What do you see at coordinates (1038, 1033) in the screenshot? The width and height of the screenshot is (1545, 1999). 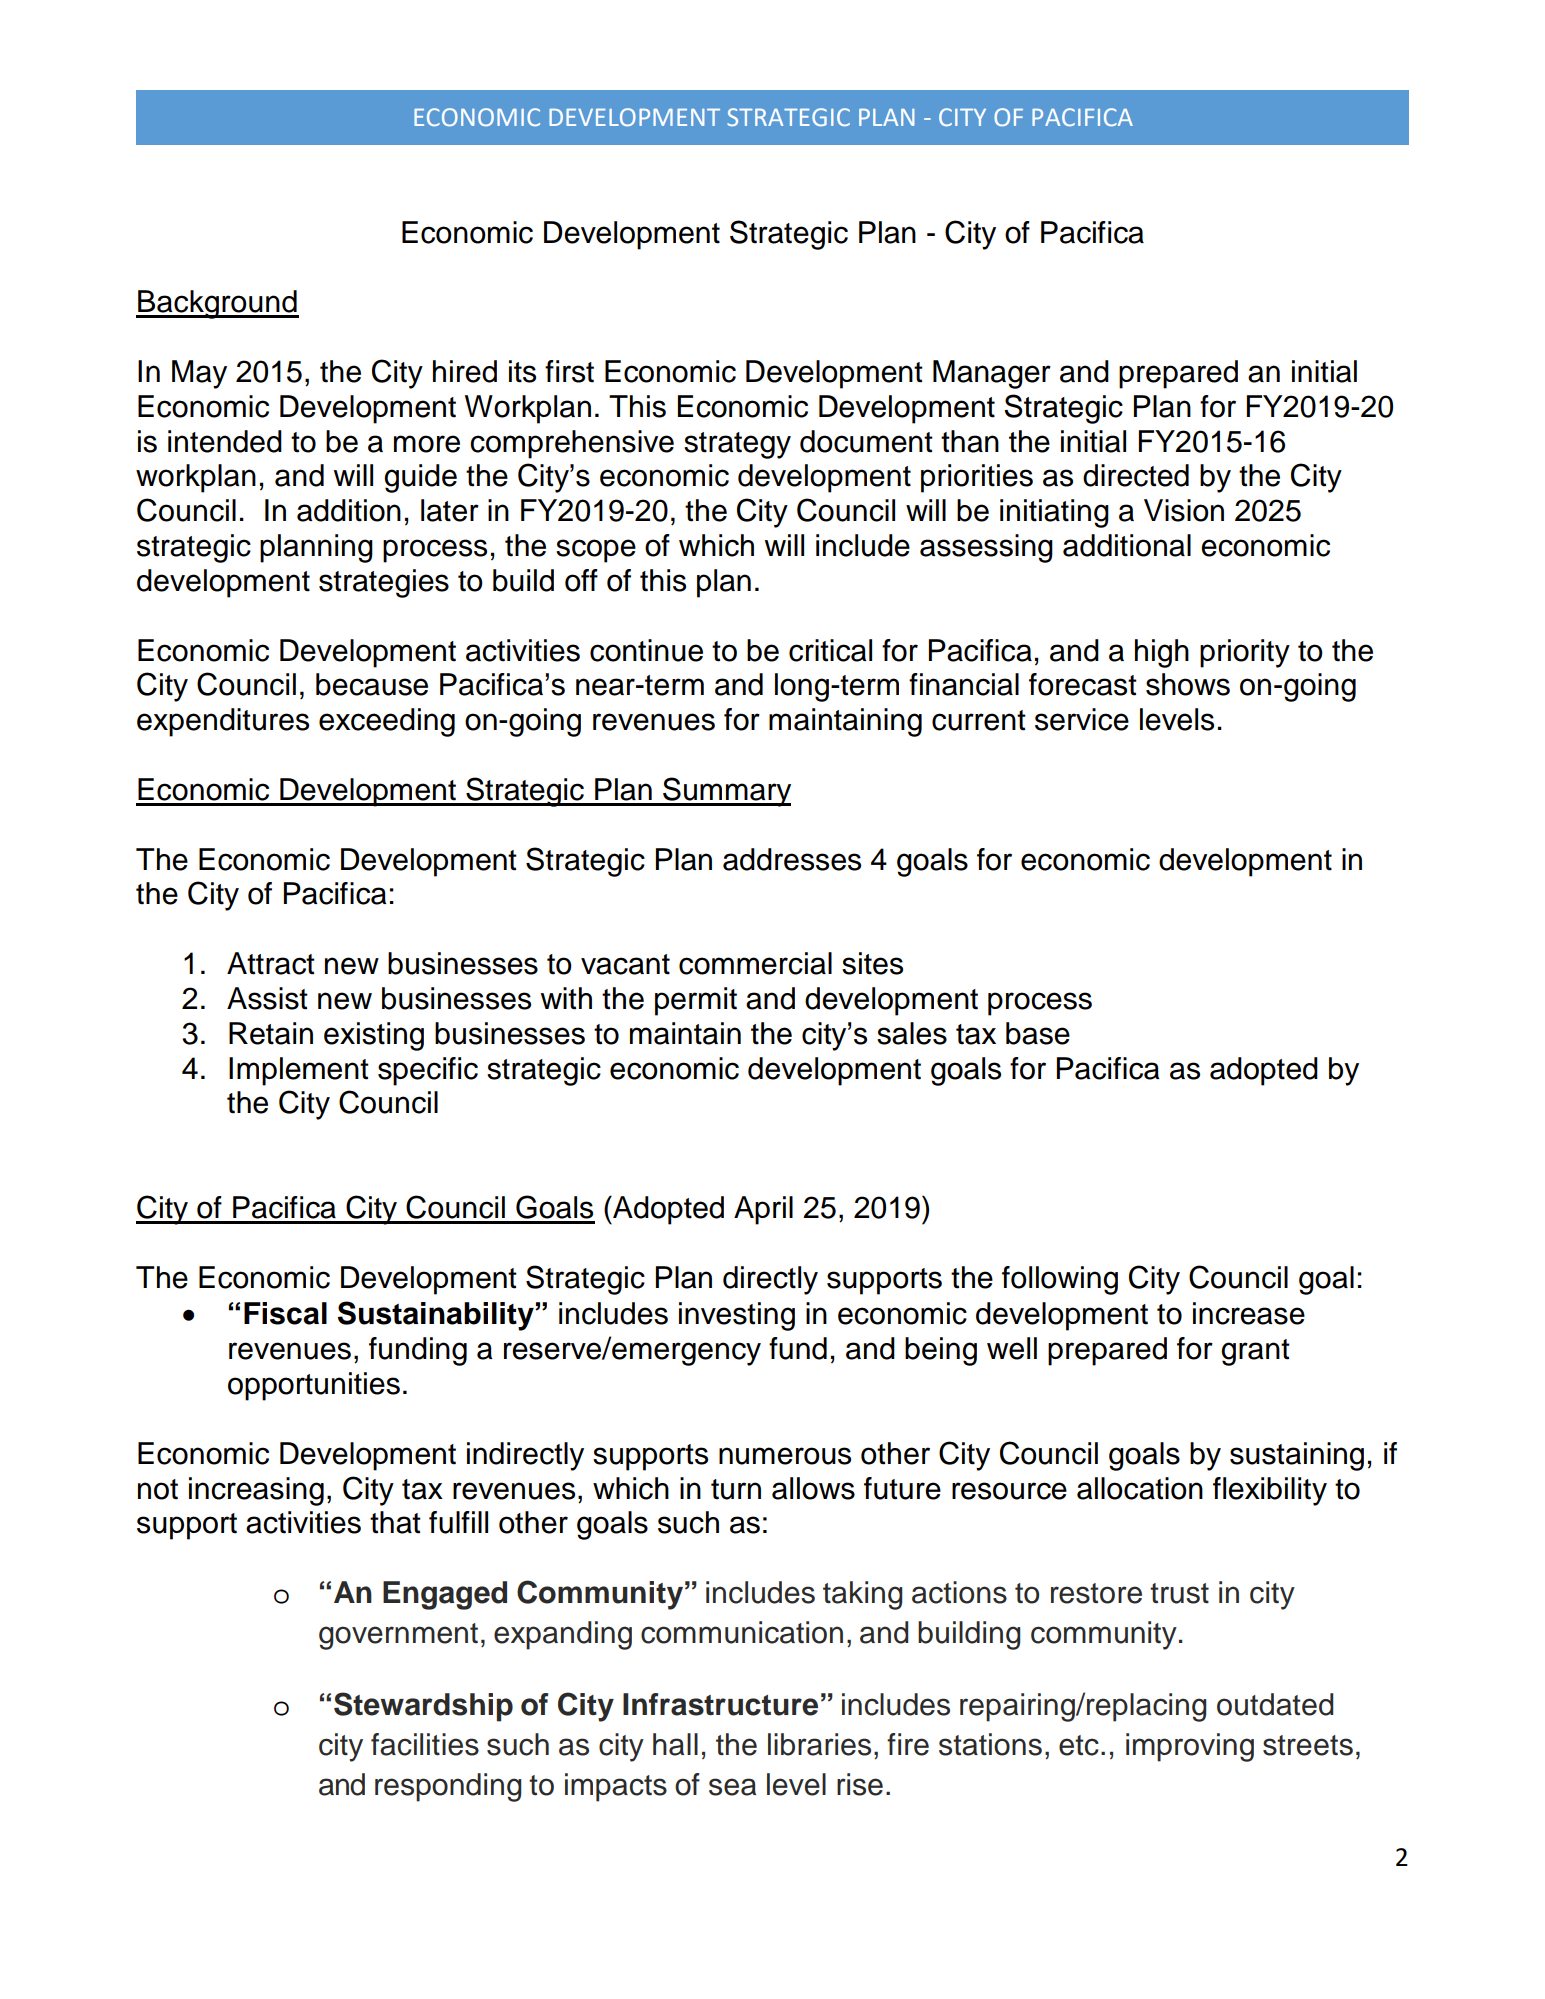 I see `base` at bounding box center [1038, 1033].
